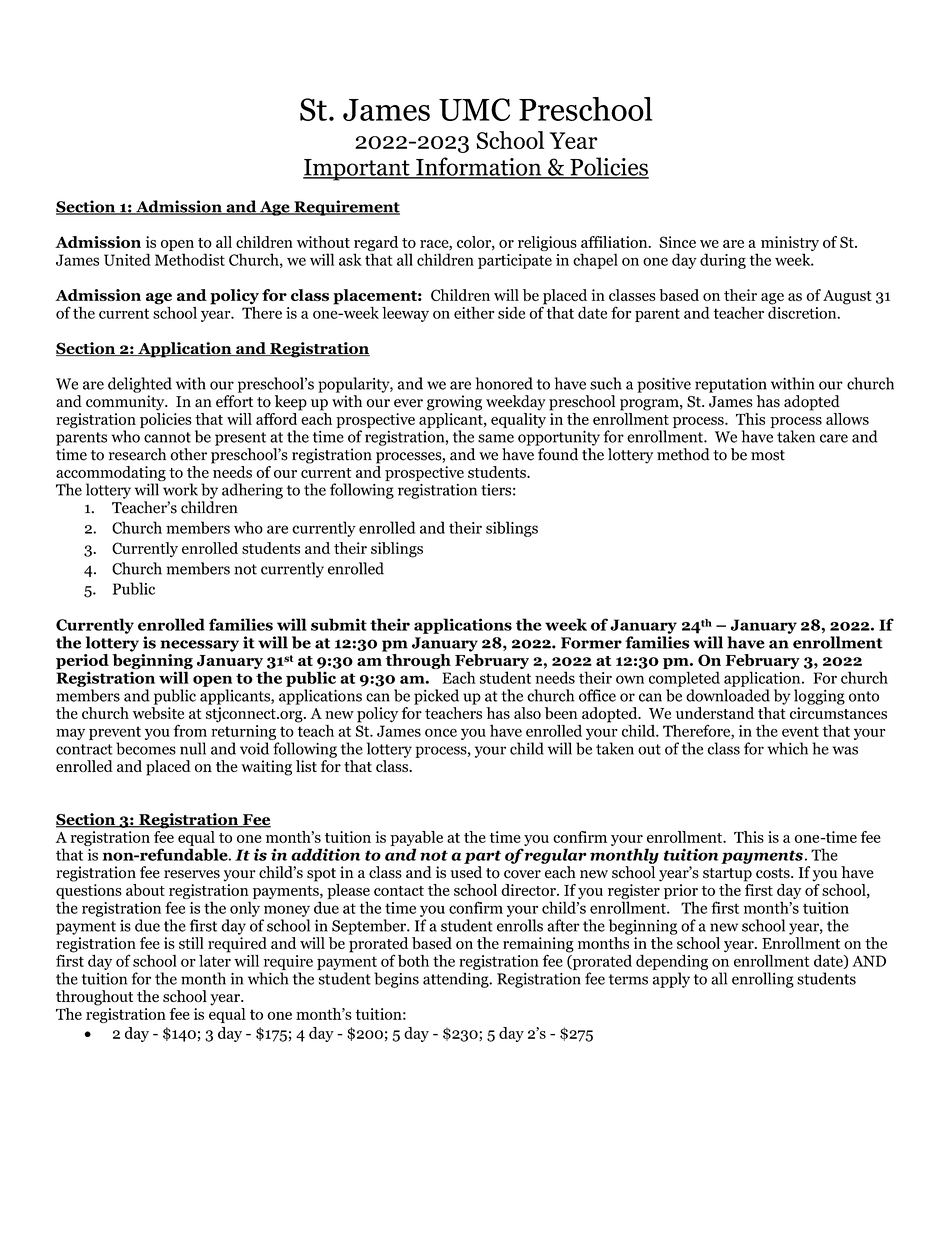 The image size is (952, 1233). Describe the element at coordinates (126, 403) in the screenshot. I see `community` at that location.
